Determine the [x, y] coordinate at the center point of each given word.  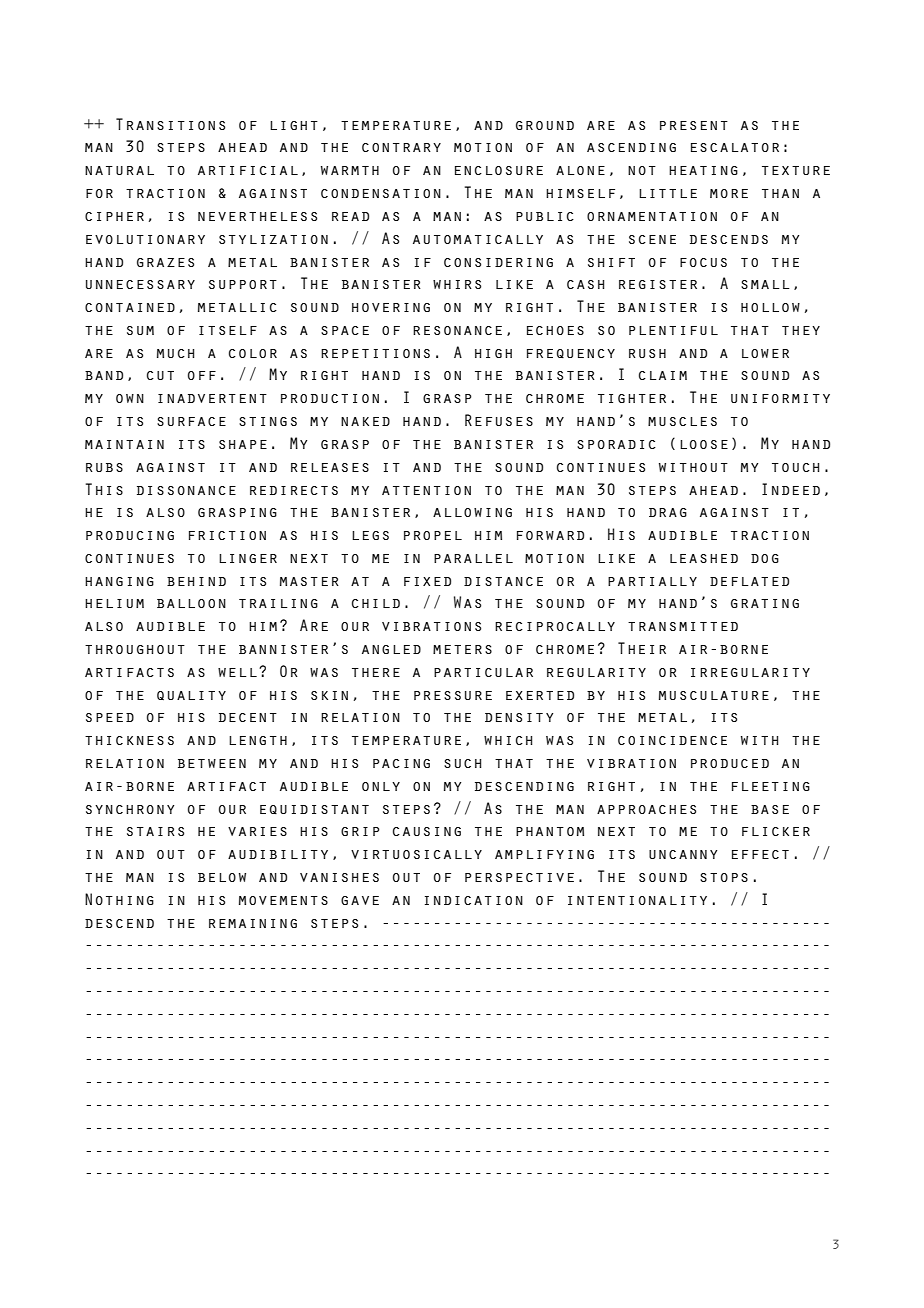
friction [227, 535]
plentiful [673, 330]
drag [668, 512]
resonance [457, 330]
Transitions [170, 124]
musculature [714, 695]
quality [191, 695]
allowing [472, 512]
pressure [453, 695]
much [175, 353]
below [222, 877]
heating [703, 170]
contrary [401, 147]
